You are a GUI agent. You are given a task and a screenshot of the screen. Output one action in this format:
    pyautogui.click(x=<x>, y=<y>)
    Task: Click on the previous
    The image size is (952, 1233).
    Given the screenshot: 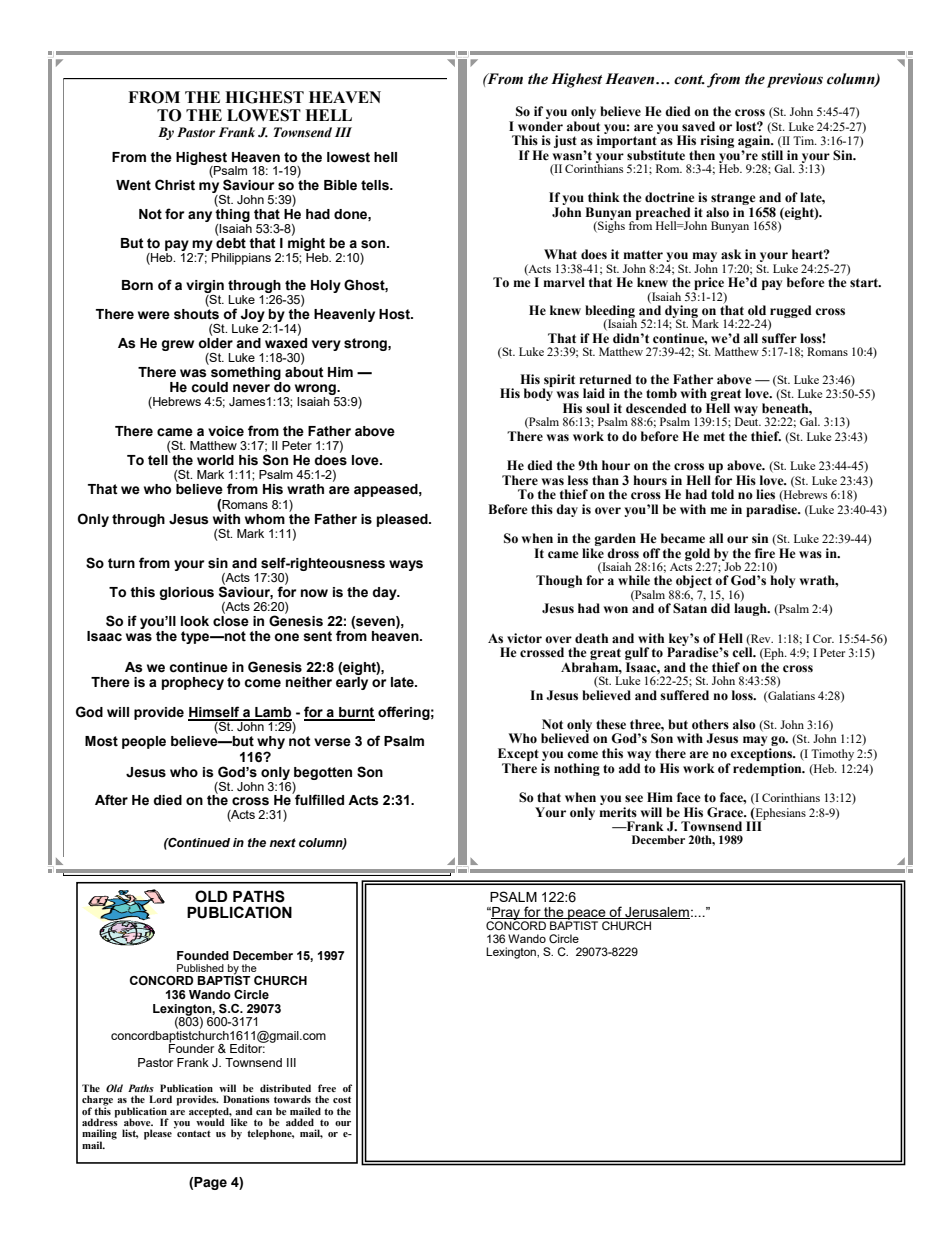 What is the action you would take?
    pyautogui.click(x=795, y=80)
